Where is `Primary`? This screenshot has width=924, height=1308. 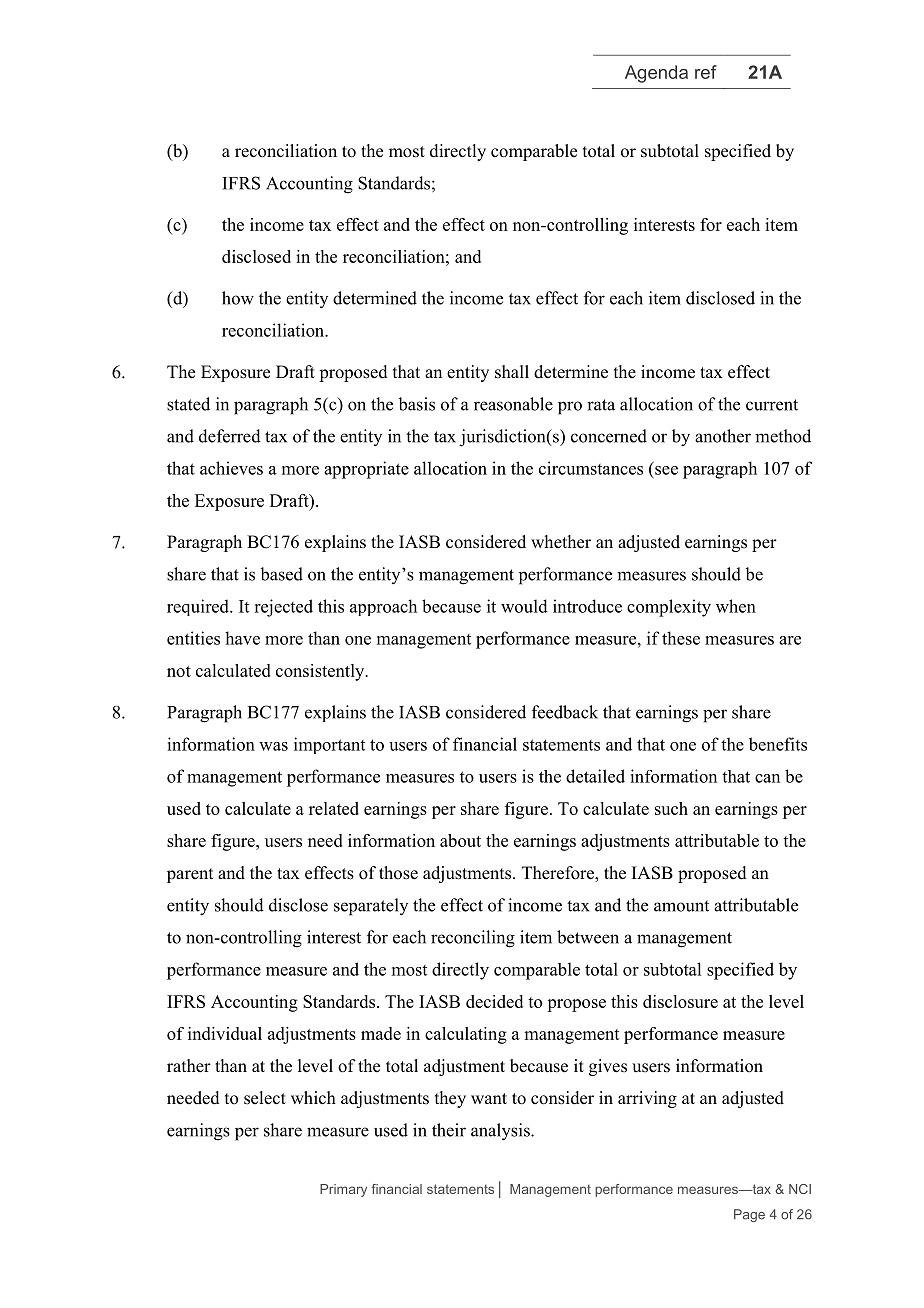 Primary is located at coordinates (343, 1190).
